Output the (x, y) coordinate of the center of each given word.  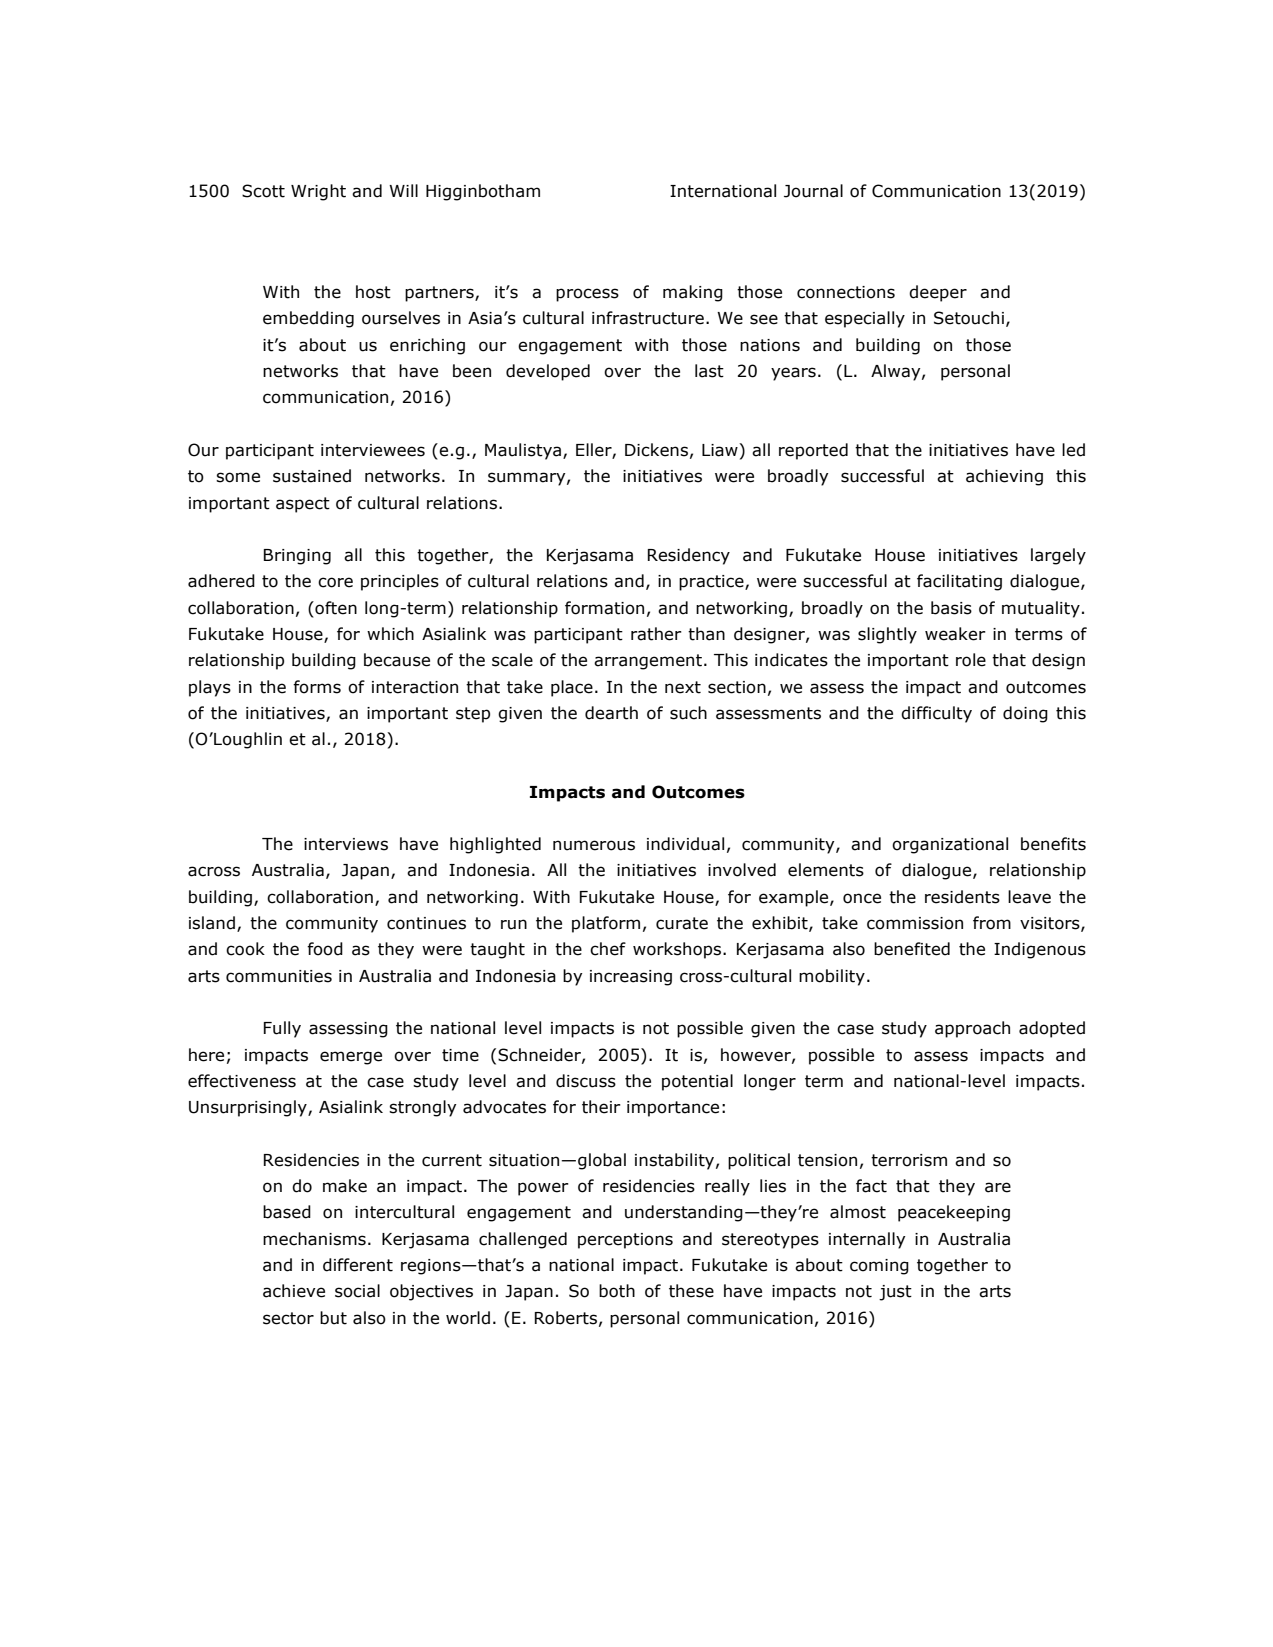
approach (972, 1029)
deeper (938, 293)
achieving (1004, 477)
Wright (318, 192)
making (693, 293)
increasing (631, 978)
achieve (294, 1291)
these (691, 1291)
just (895, 1293)
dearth (611, 713)
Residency (689, 556)
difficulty (936, 714)
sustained (312, 476)
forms (317, 687)
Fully (282, 1029)
